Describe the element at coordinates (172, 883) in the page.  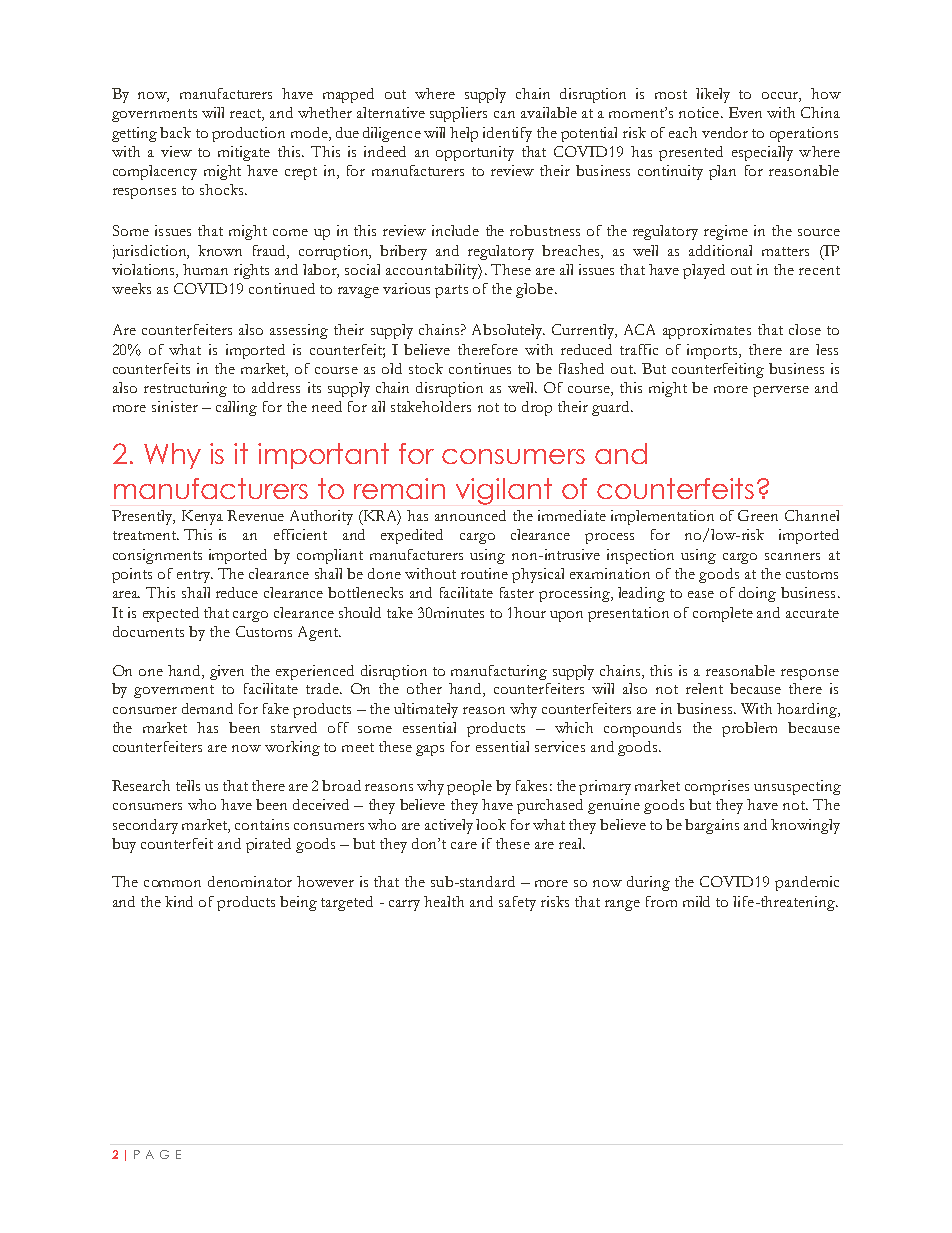
I see `common` at that location.
